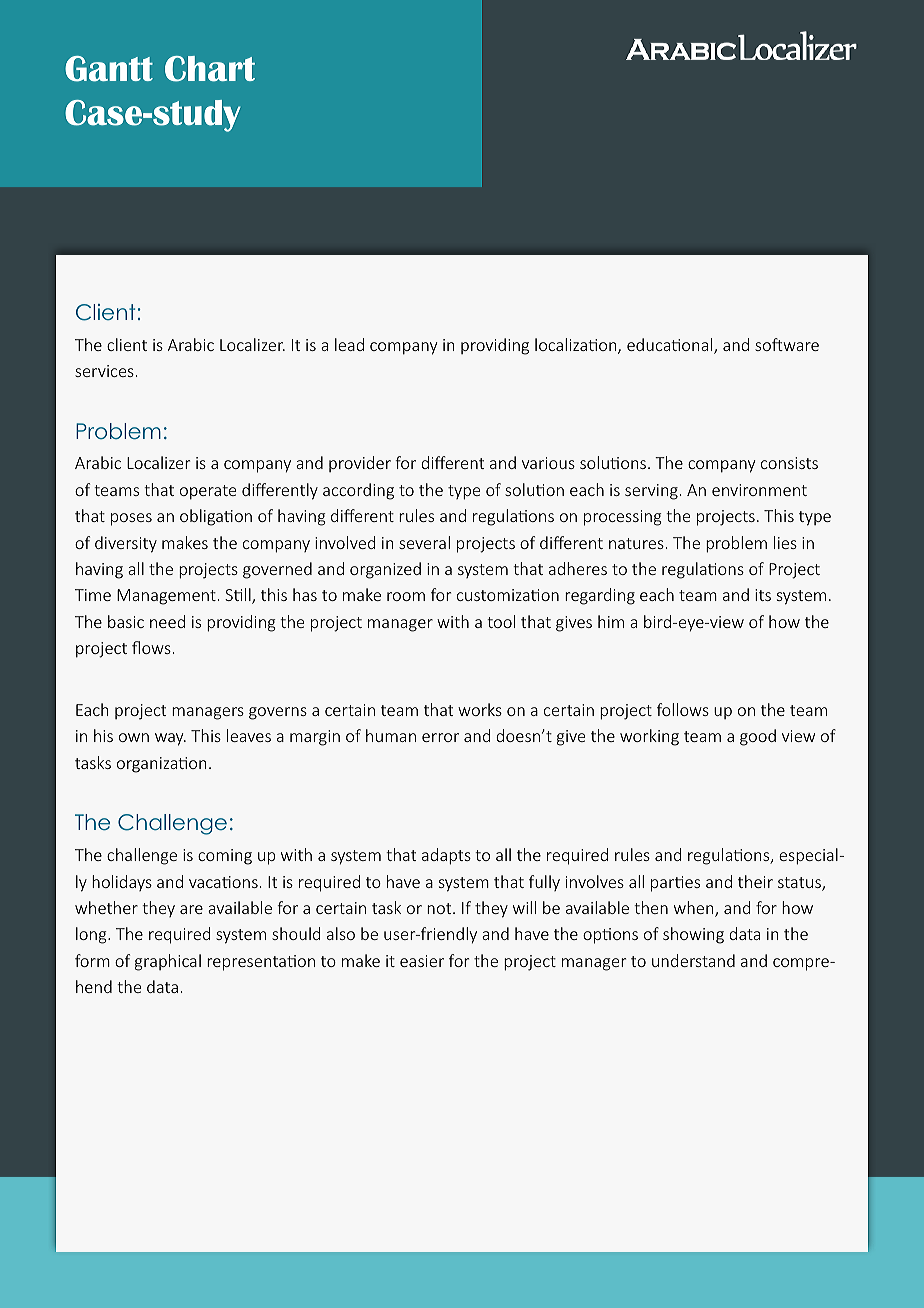  Describe the element at coordinates (671, 346) in the screenshot. I see `educational` at that location.
